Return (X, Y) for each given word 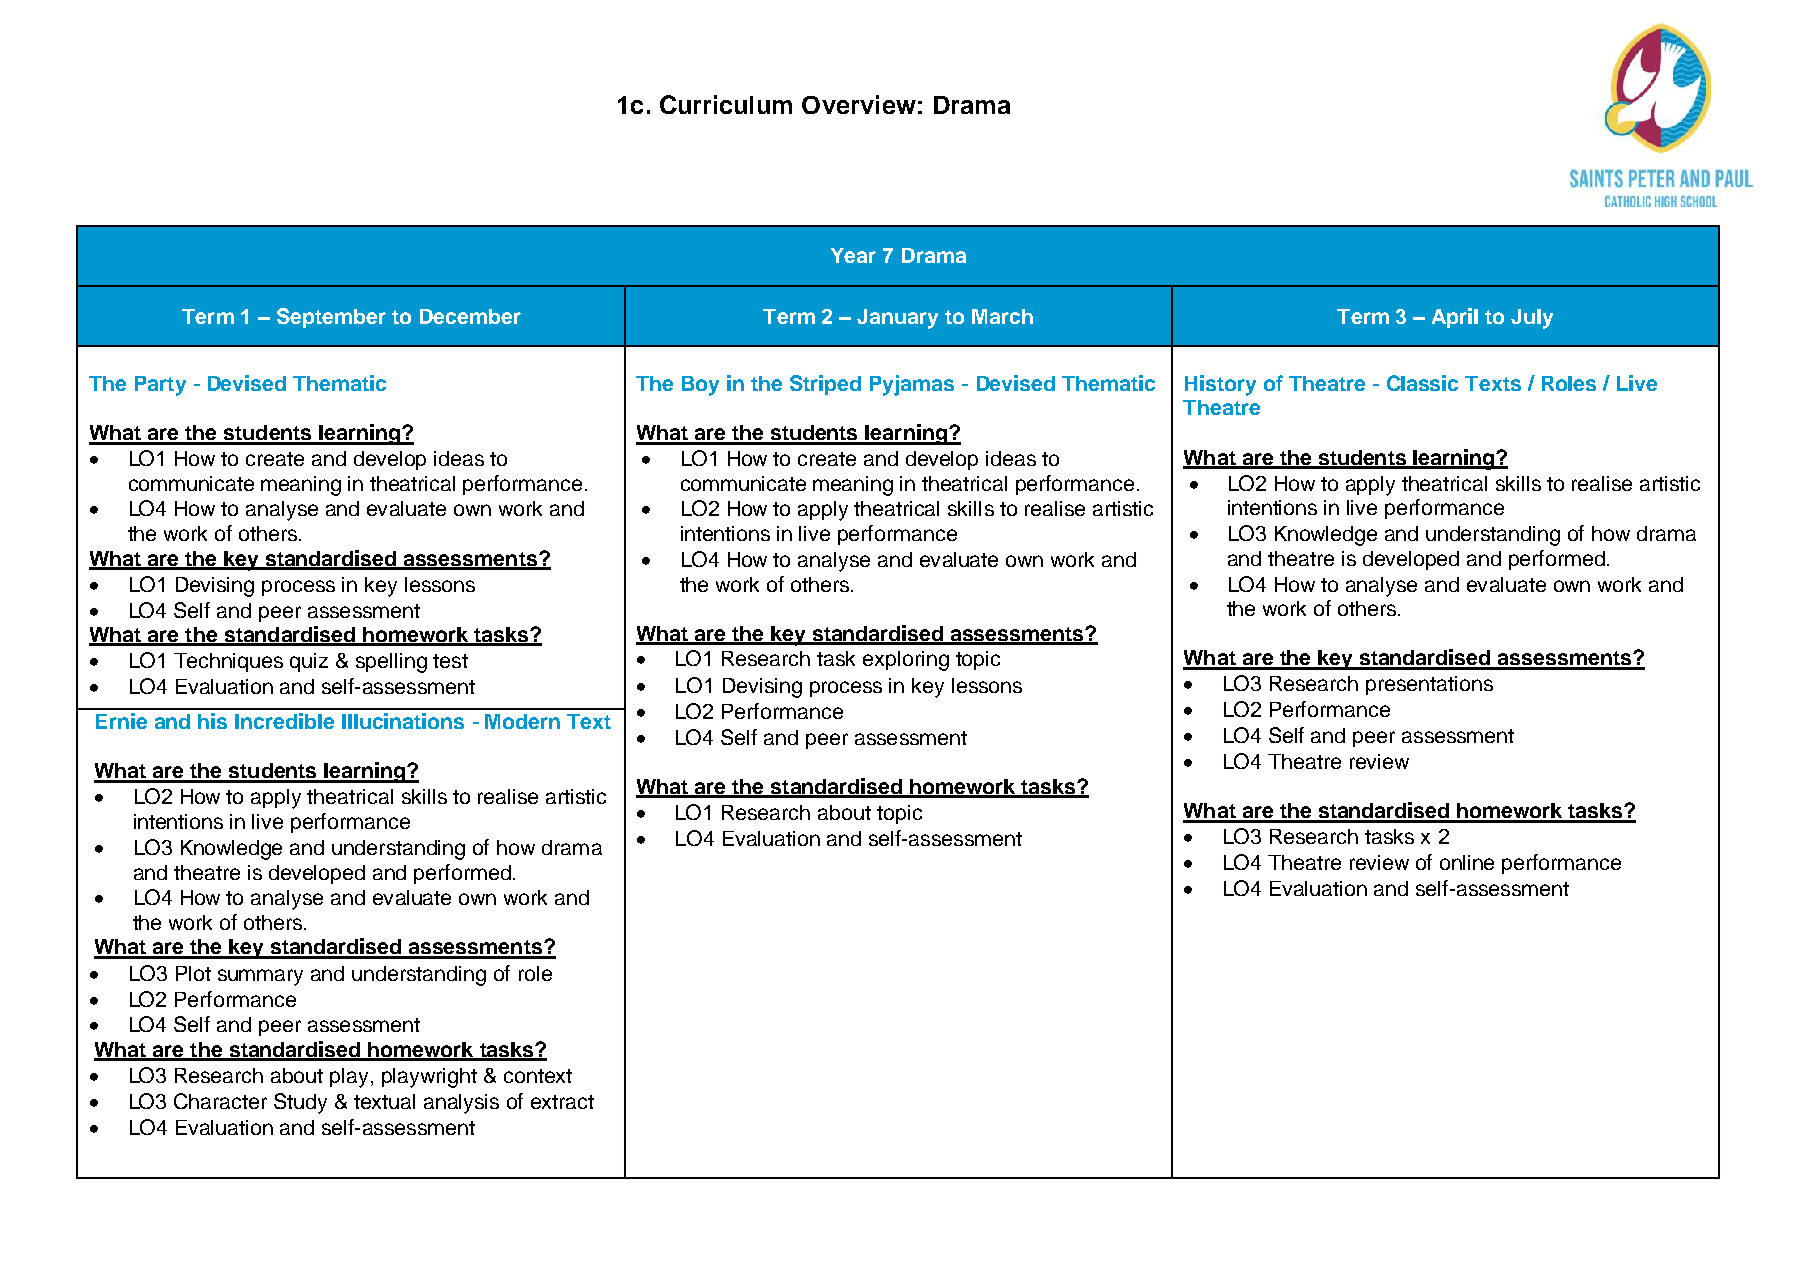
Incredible (284, 721)
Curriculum (726, 104)
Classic (1422, 383)
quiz (309, 662)
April (1455, 318)
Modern (522, 721)
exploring (906, 661)
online (1467, 862)
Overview (859, 104)
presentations (1429, 685)
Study (300, 1103)
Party (160, 386)
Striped (825, 385)
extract (562, 1102)
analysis (461, 1104)
